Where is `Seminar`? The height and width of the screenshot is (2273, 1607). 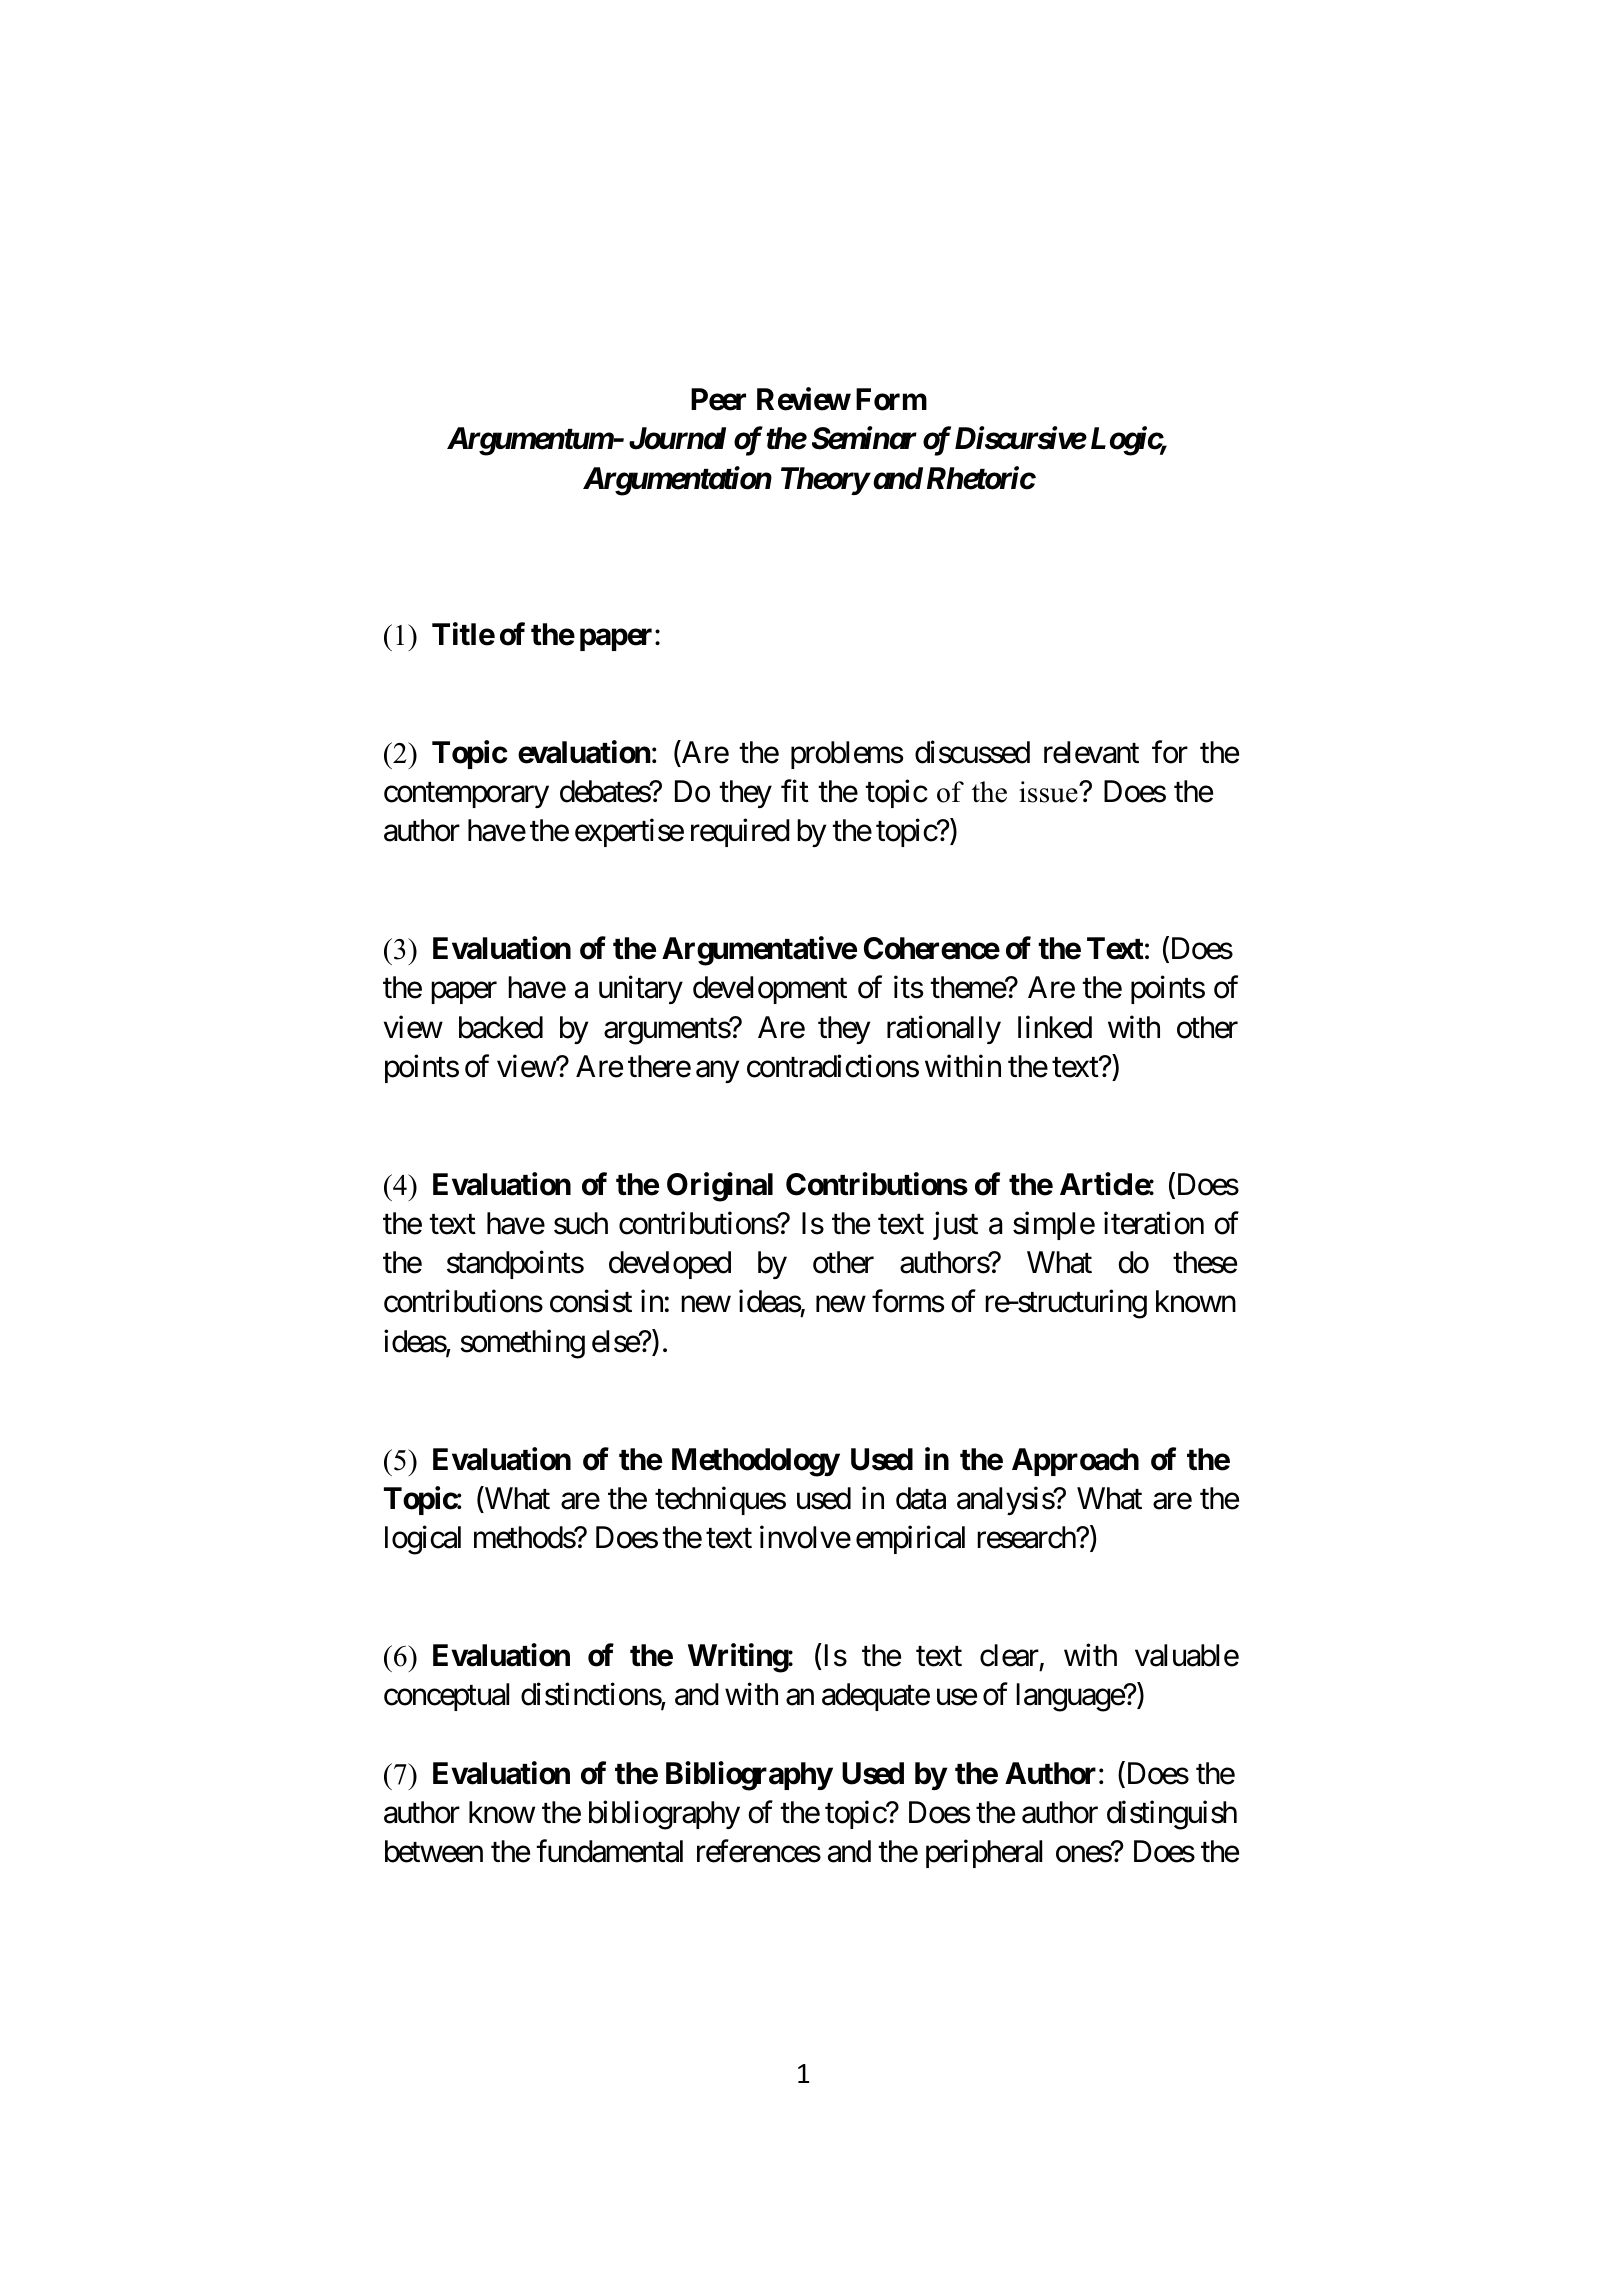
Seminar is located at coordinates (864, 438).
